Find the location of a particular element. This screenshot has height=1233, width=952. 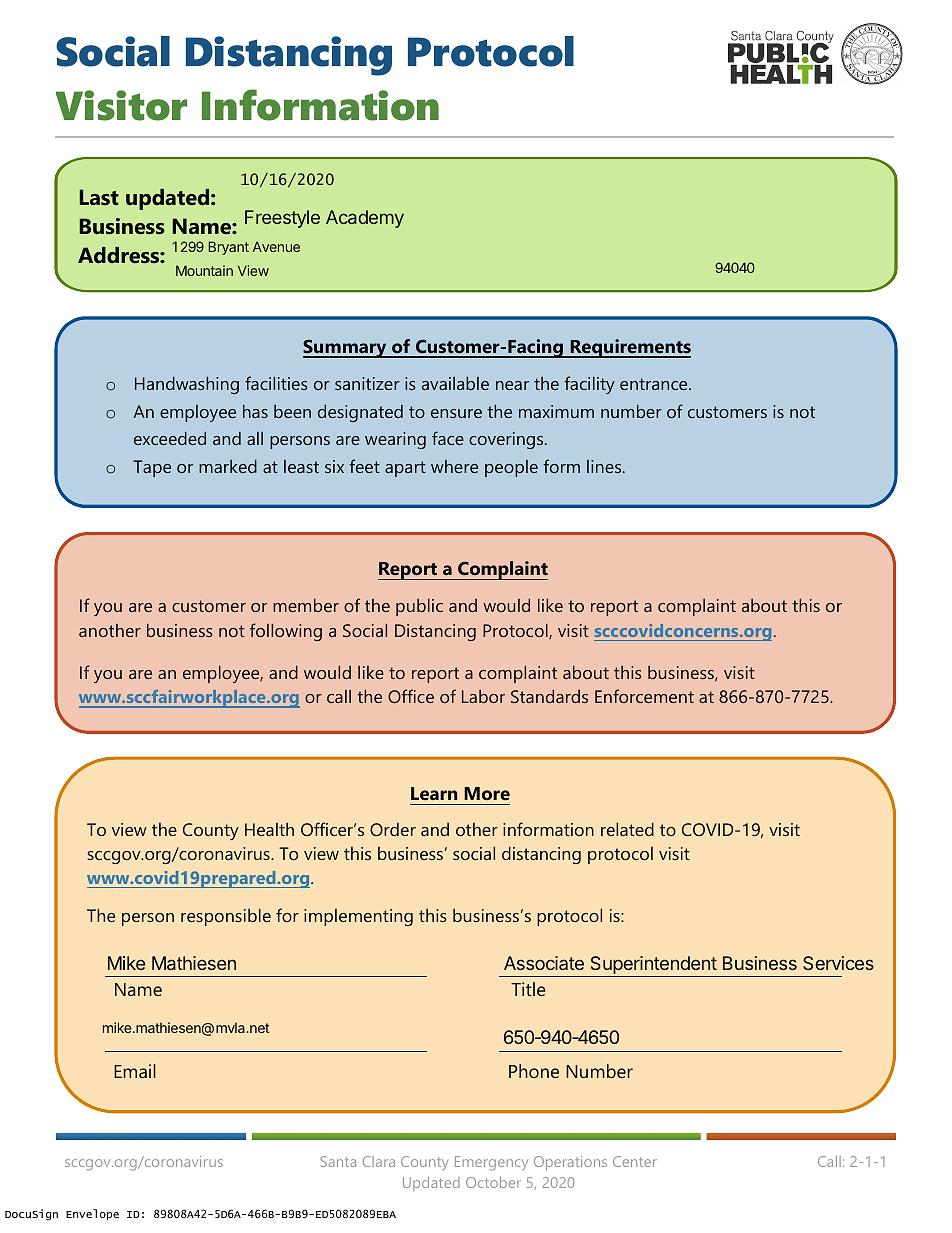

Academy is located at coordinates (365, 219).
